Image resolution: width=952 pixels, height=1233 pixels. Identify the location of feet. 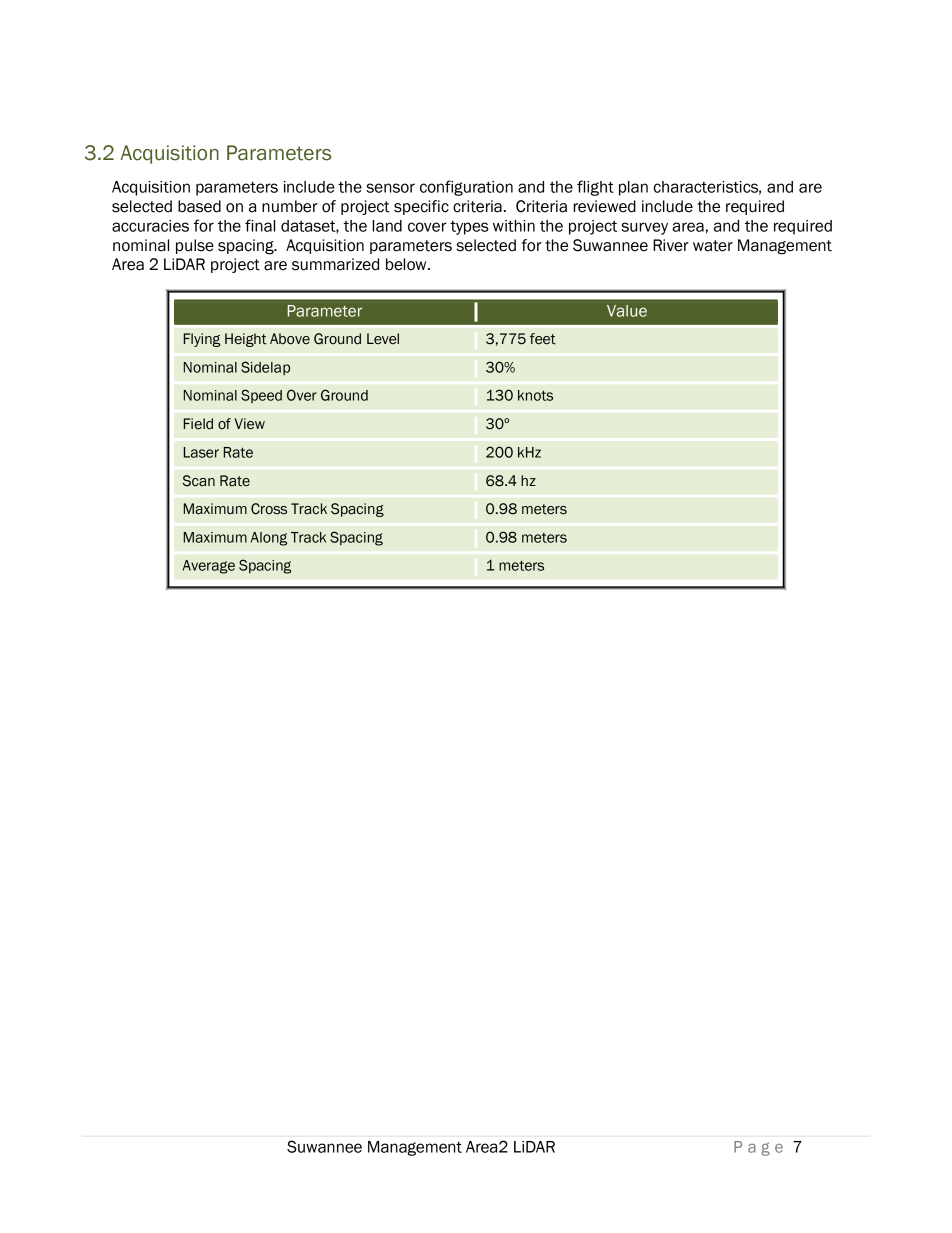
(543, 339).
